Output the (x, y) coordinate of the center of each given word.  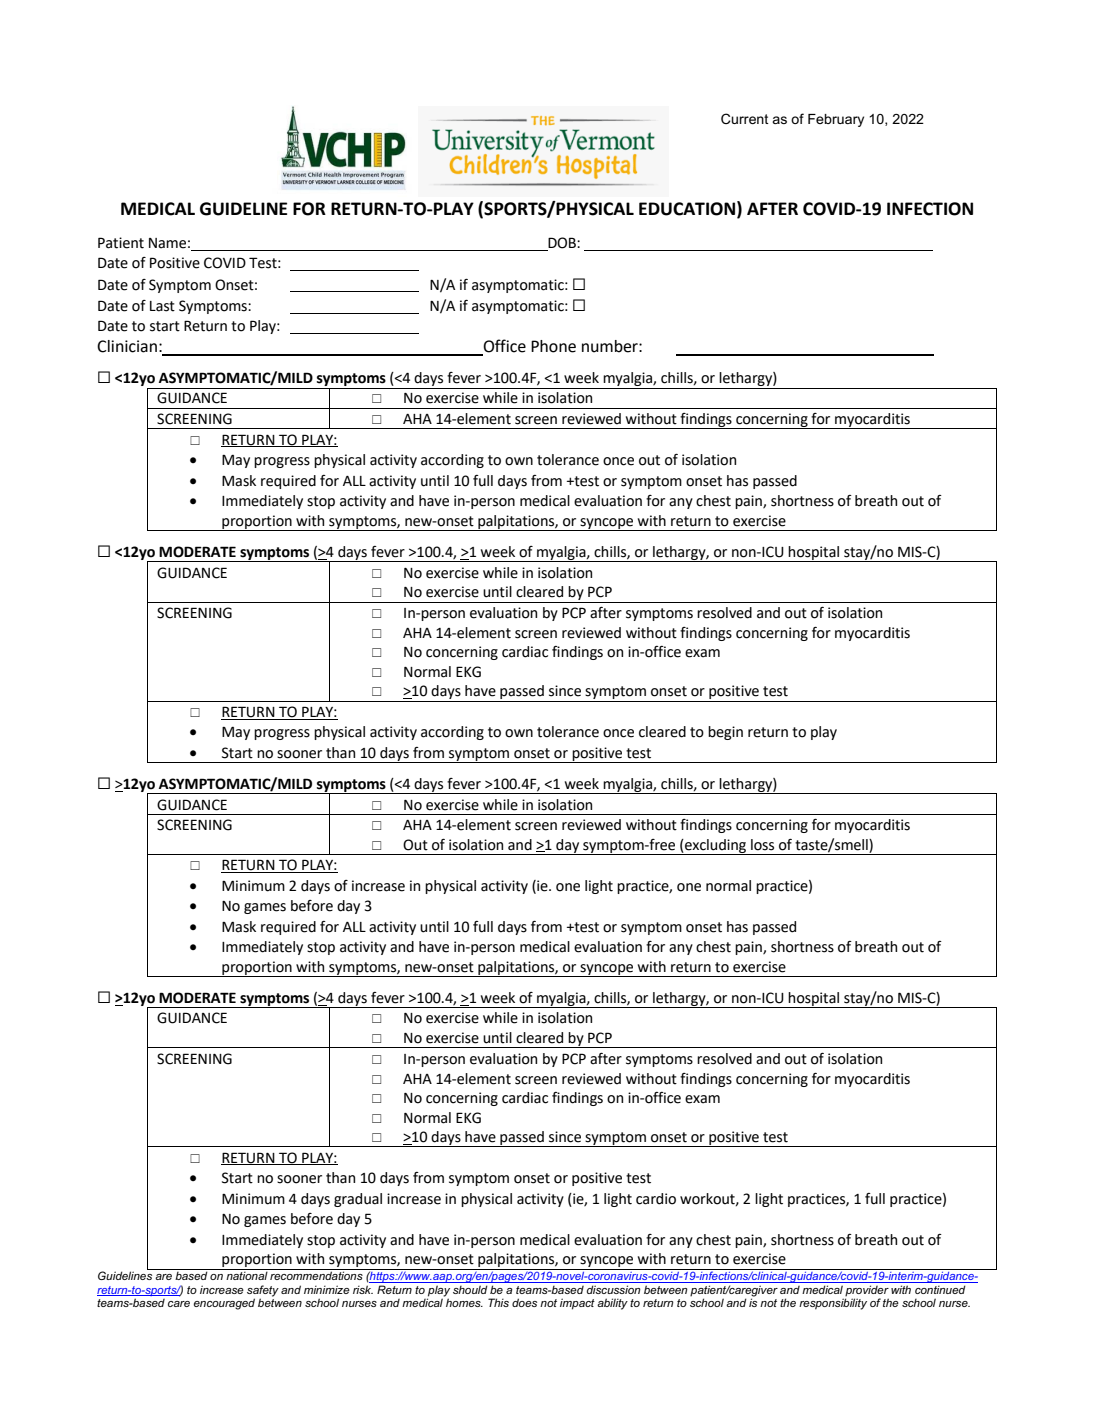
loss (762, 845)
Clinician (127, 346)
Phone (553, 346)
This (498, 1302)
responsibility (833, 1303)
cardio (656, 1199)
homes (463, 1301)
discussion (614, 1289)
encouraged (224, 1304)
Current (745, 118)
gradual (358, 1200)
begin (725, 733)
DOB (562, 244)
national (247, 1275)
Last (162, 306)
